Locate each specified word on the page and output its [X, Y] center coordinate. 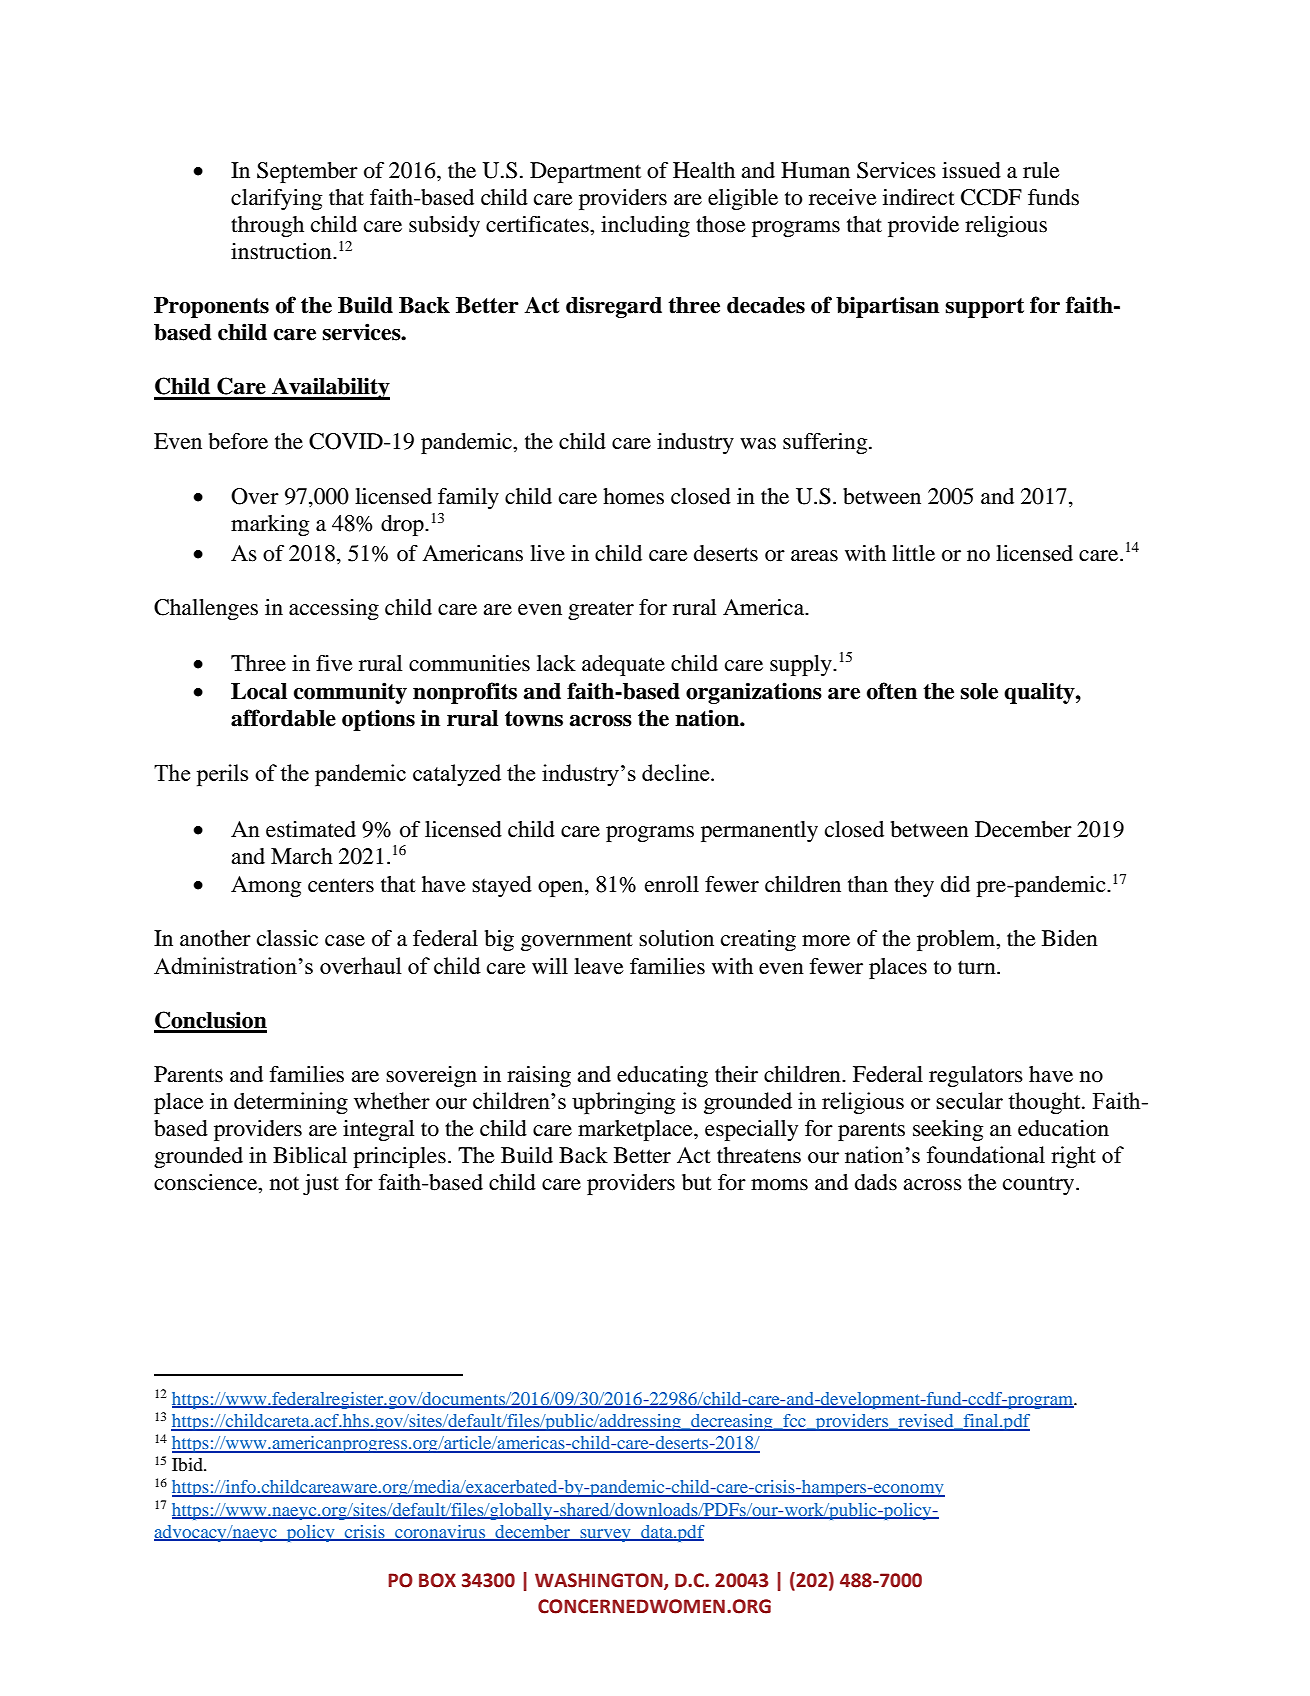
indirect [919, 197]
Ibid [188, 1464]
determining [291, 1103]
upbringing [623, 1103]
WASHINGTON [600, 1581]
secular [969, 1100]
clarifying [276, 199]
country [1040, 1185]
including [645, 226]
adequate [623, 665]
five [334, 663]
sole [979, 691]
